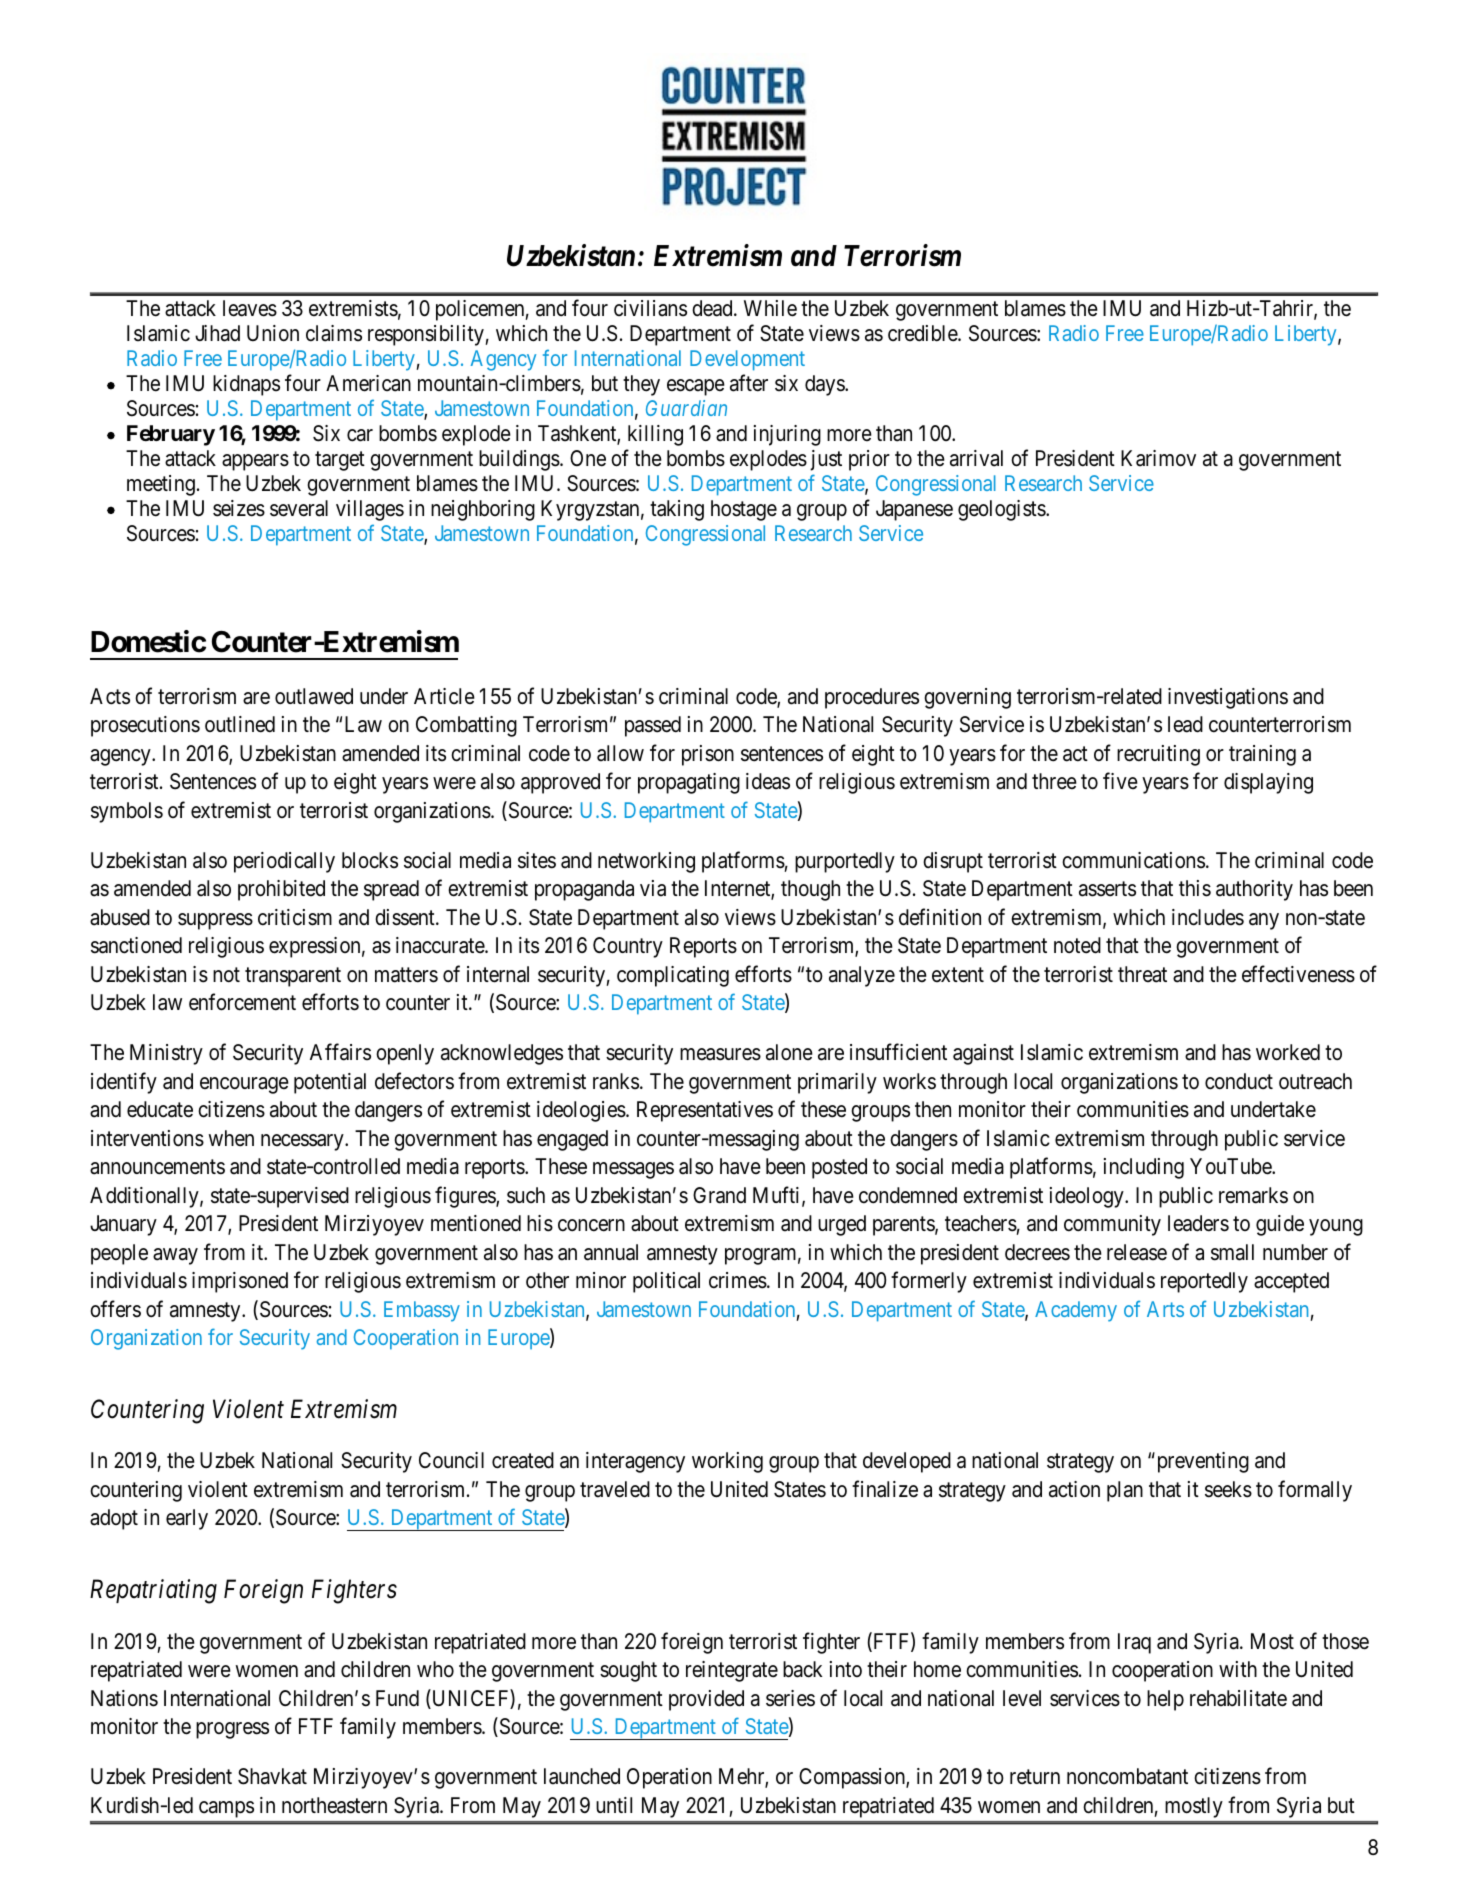 The image size is (1468, 1900). What do you see at coordinates (273, 333) in the screenshot?
I see `Union` at bounding box center [273, 333].
